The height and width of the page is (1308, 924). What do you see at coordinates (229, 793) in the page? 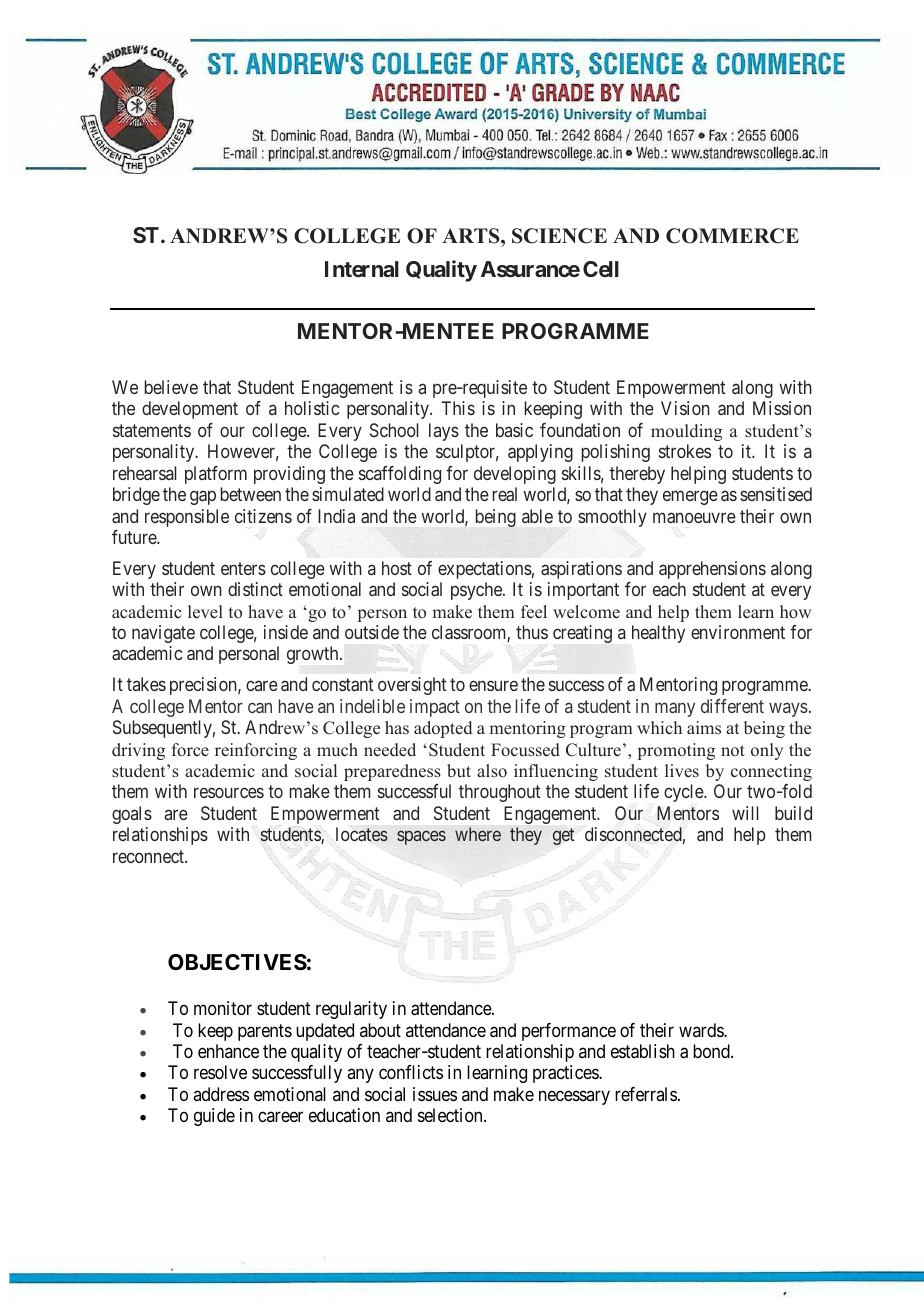
I see `resources` at bounding box center [229, 793].
